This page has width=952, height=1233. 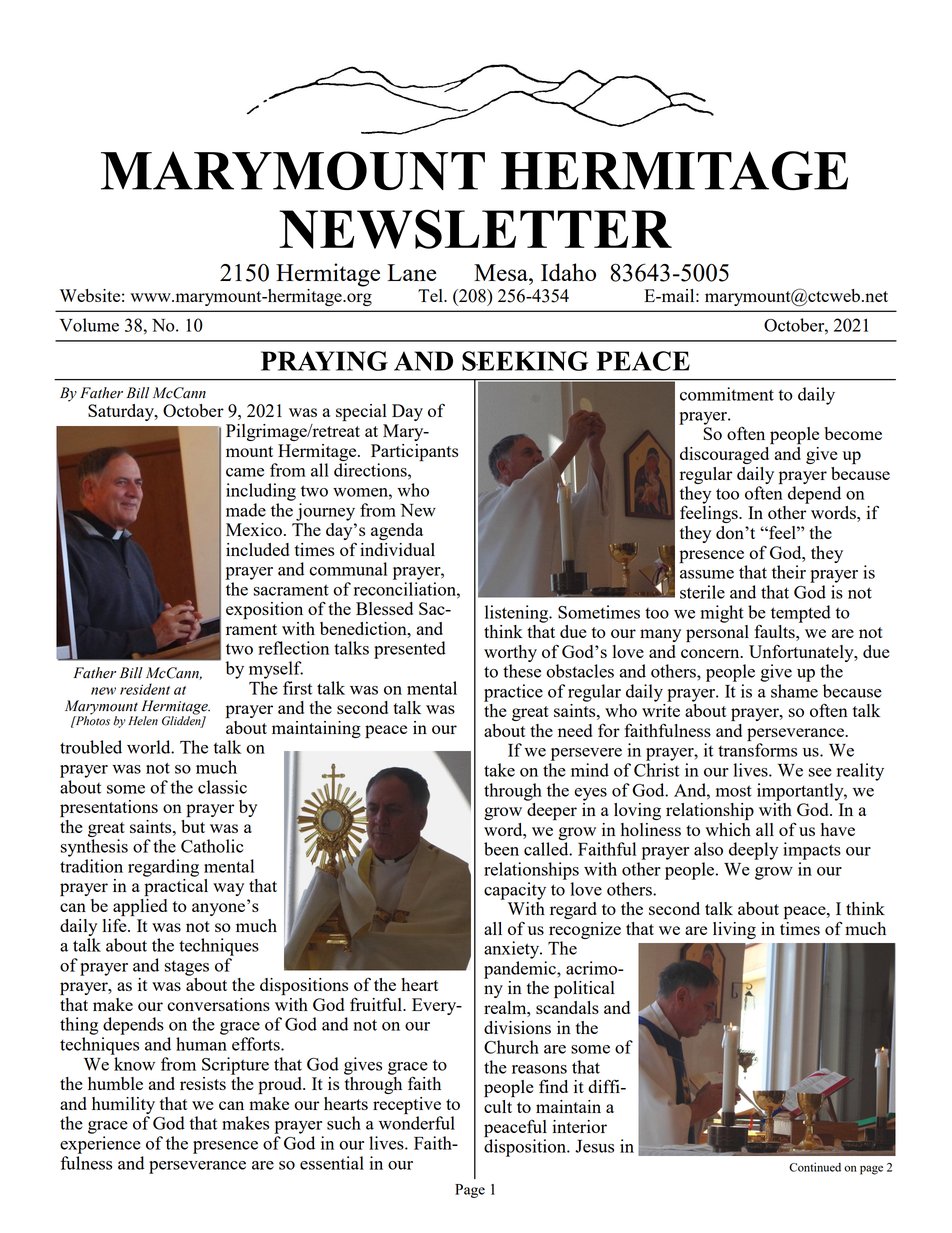 What do you see at coordinates (734, 930) in the page?
I see `living` at bounding box center [734, 930].
